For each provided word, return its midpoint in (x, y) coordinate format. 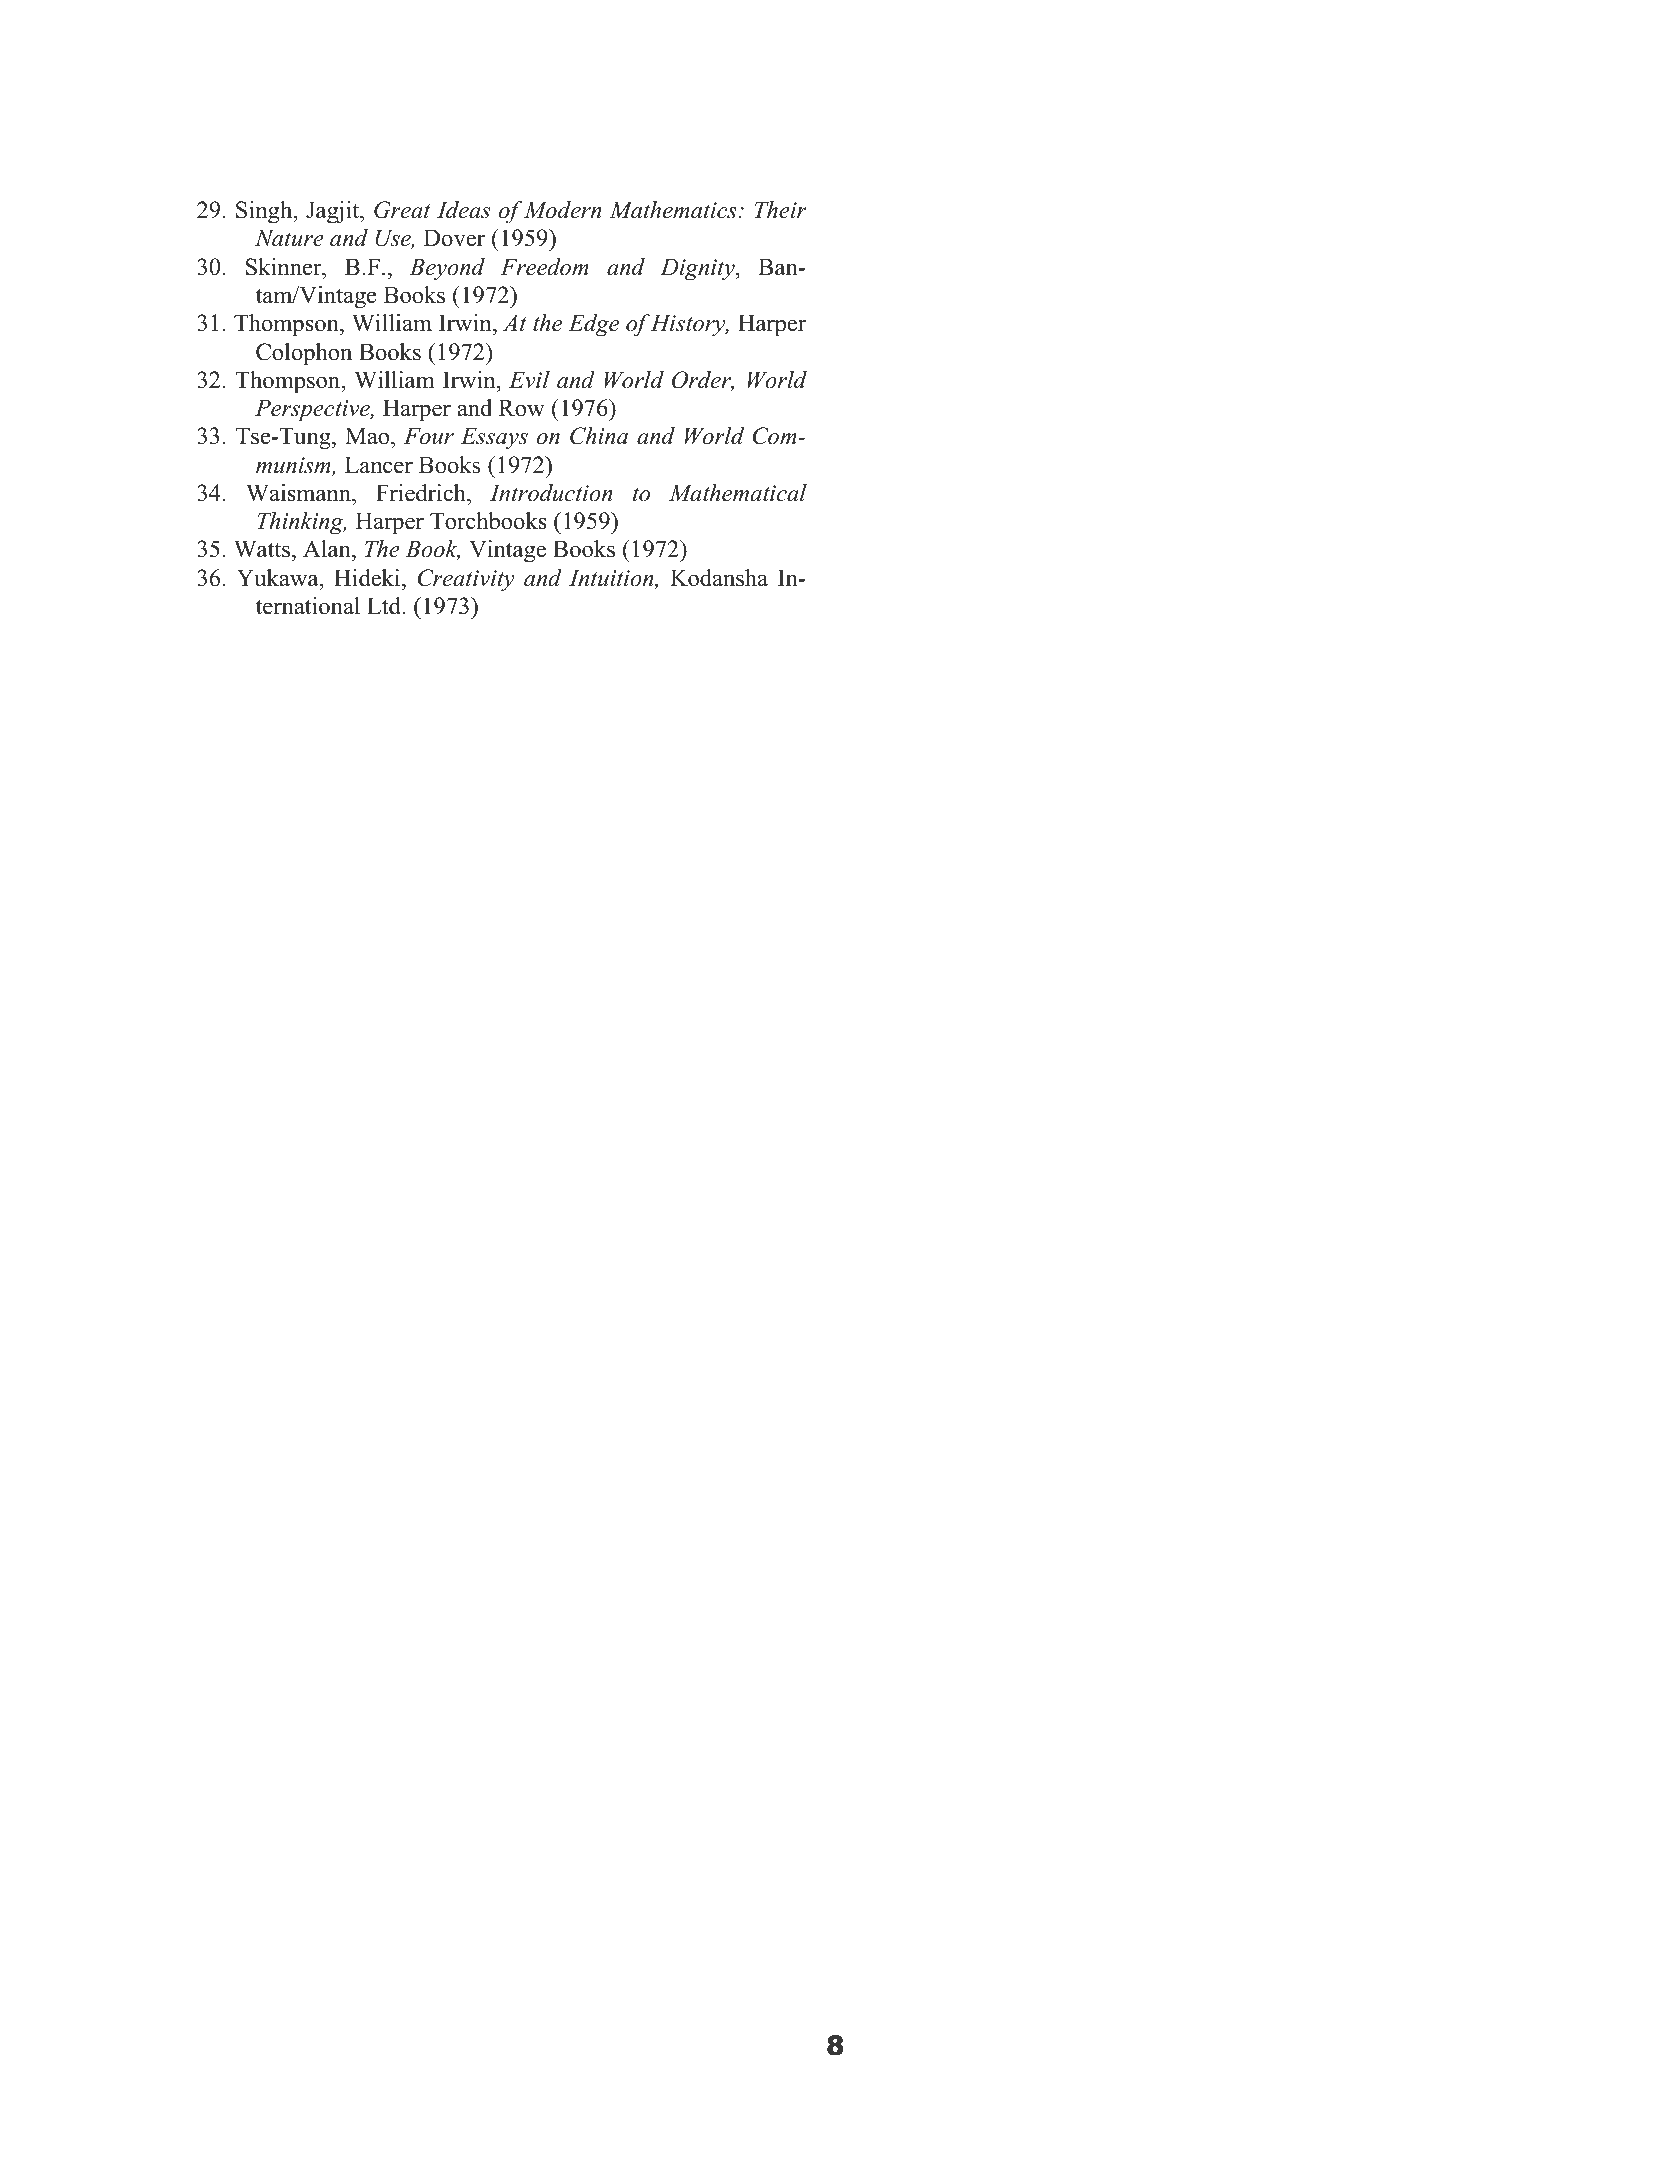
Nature (289, 238)
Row (522, 408)
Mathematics (674, 210)
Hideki (368, 578)
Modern (563, 210)
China (599, 436)
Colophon (304, 354)
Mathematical (738, 493)
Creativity (466, 580)
